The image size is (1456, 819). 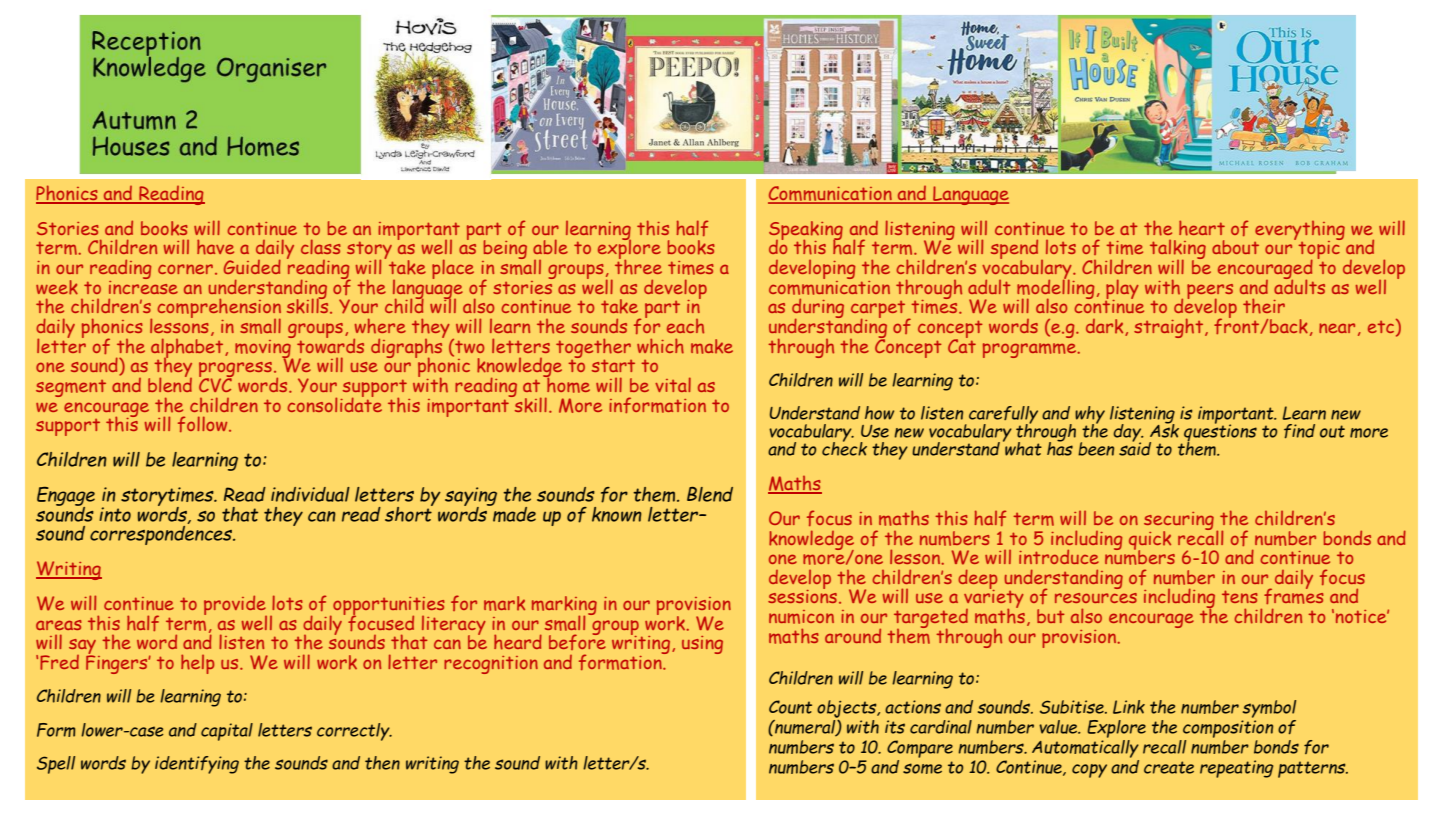 I want to click on have, so click(x=215, y=247).
